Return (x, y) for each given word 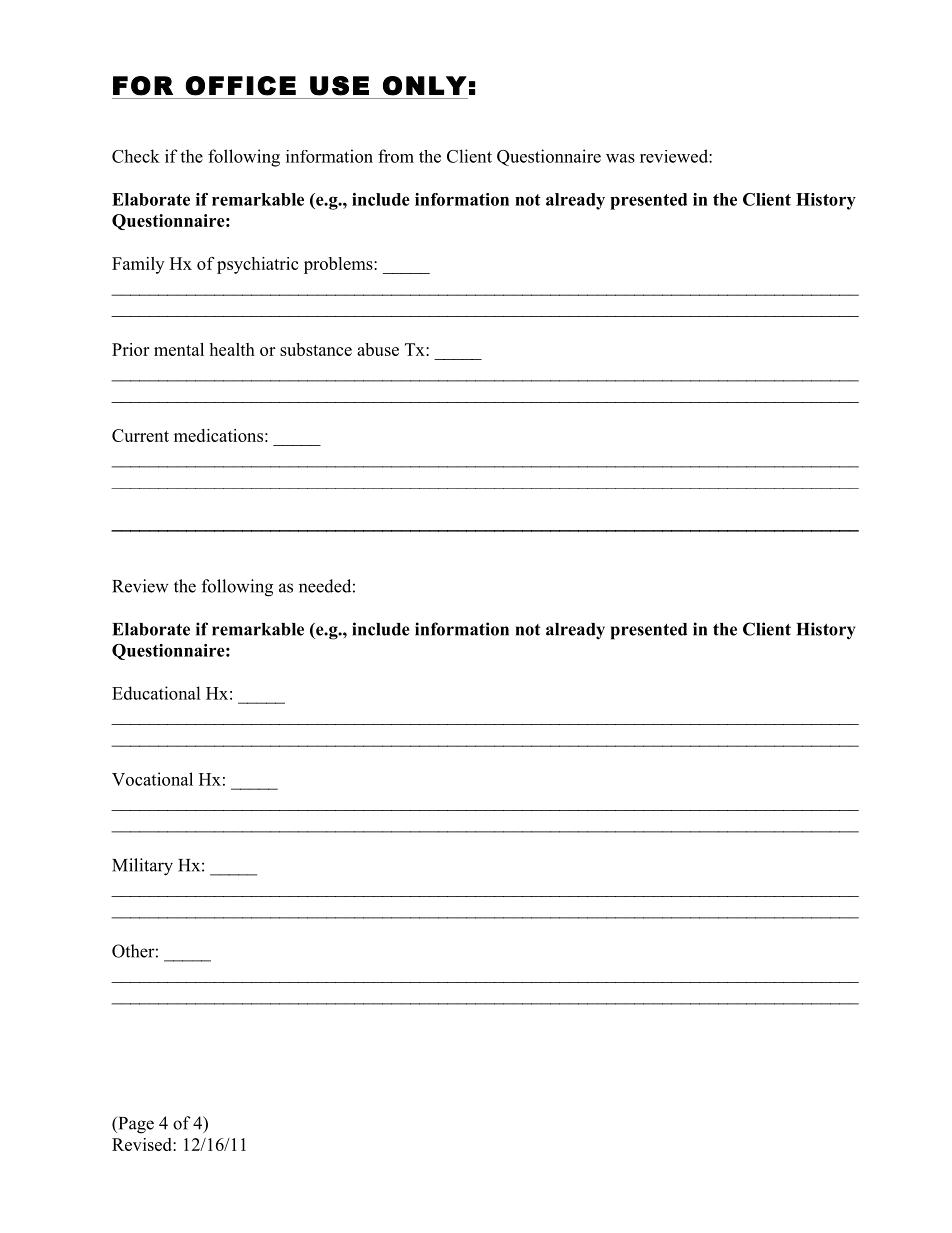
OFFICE (240, 86)
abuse (378, 349)
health (232, 349)
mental (179, 349)
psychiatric (257, 265)
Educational (156, 693)
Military (142, 867)
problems (339, 265)
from (396, 156)
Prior (130, 349)
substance (316, 349)
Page (135, 1125)
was (620, 158)
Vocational (152, 779)
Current (140, 435)
